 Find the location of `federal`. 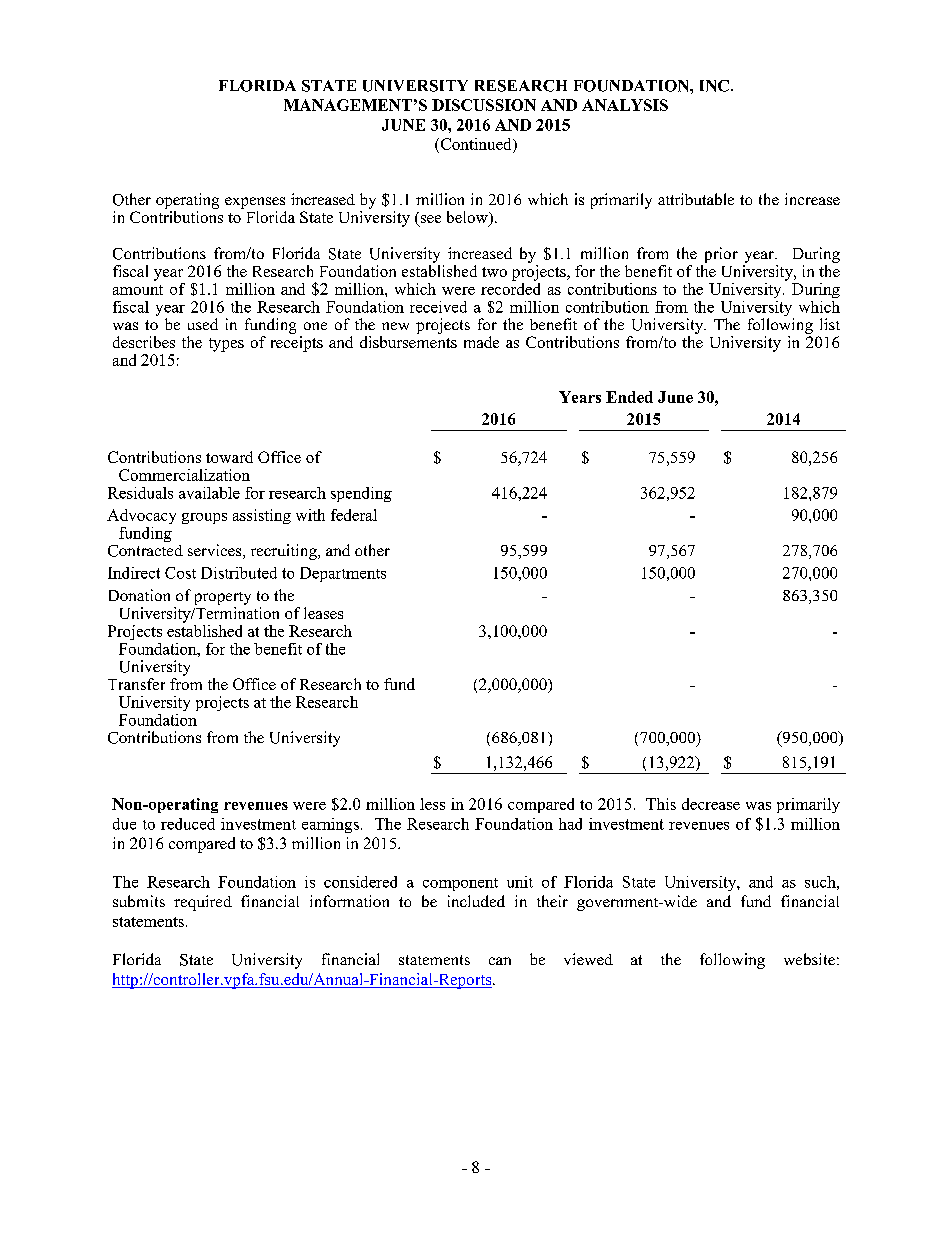

federal is located at coordinates (354, 515).
